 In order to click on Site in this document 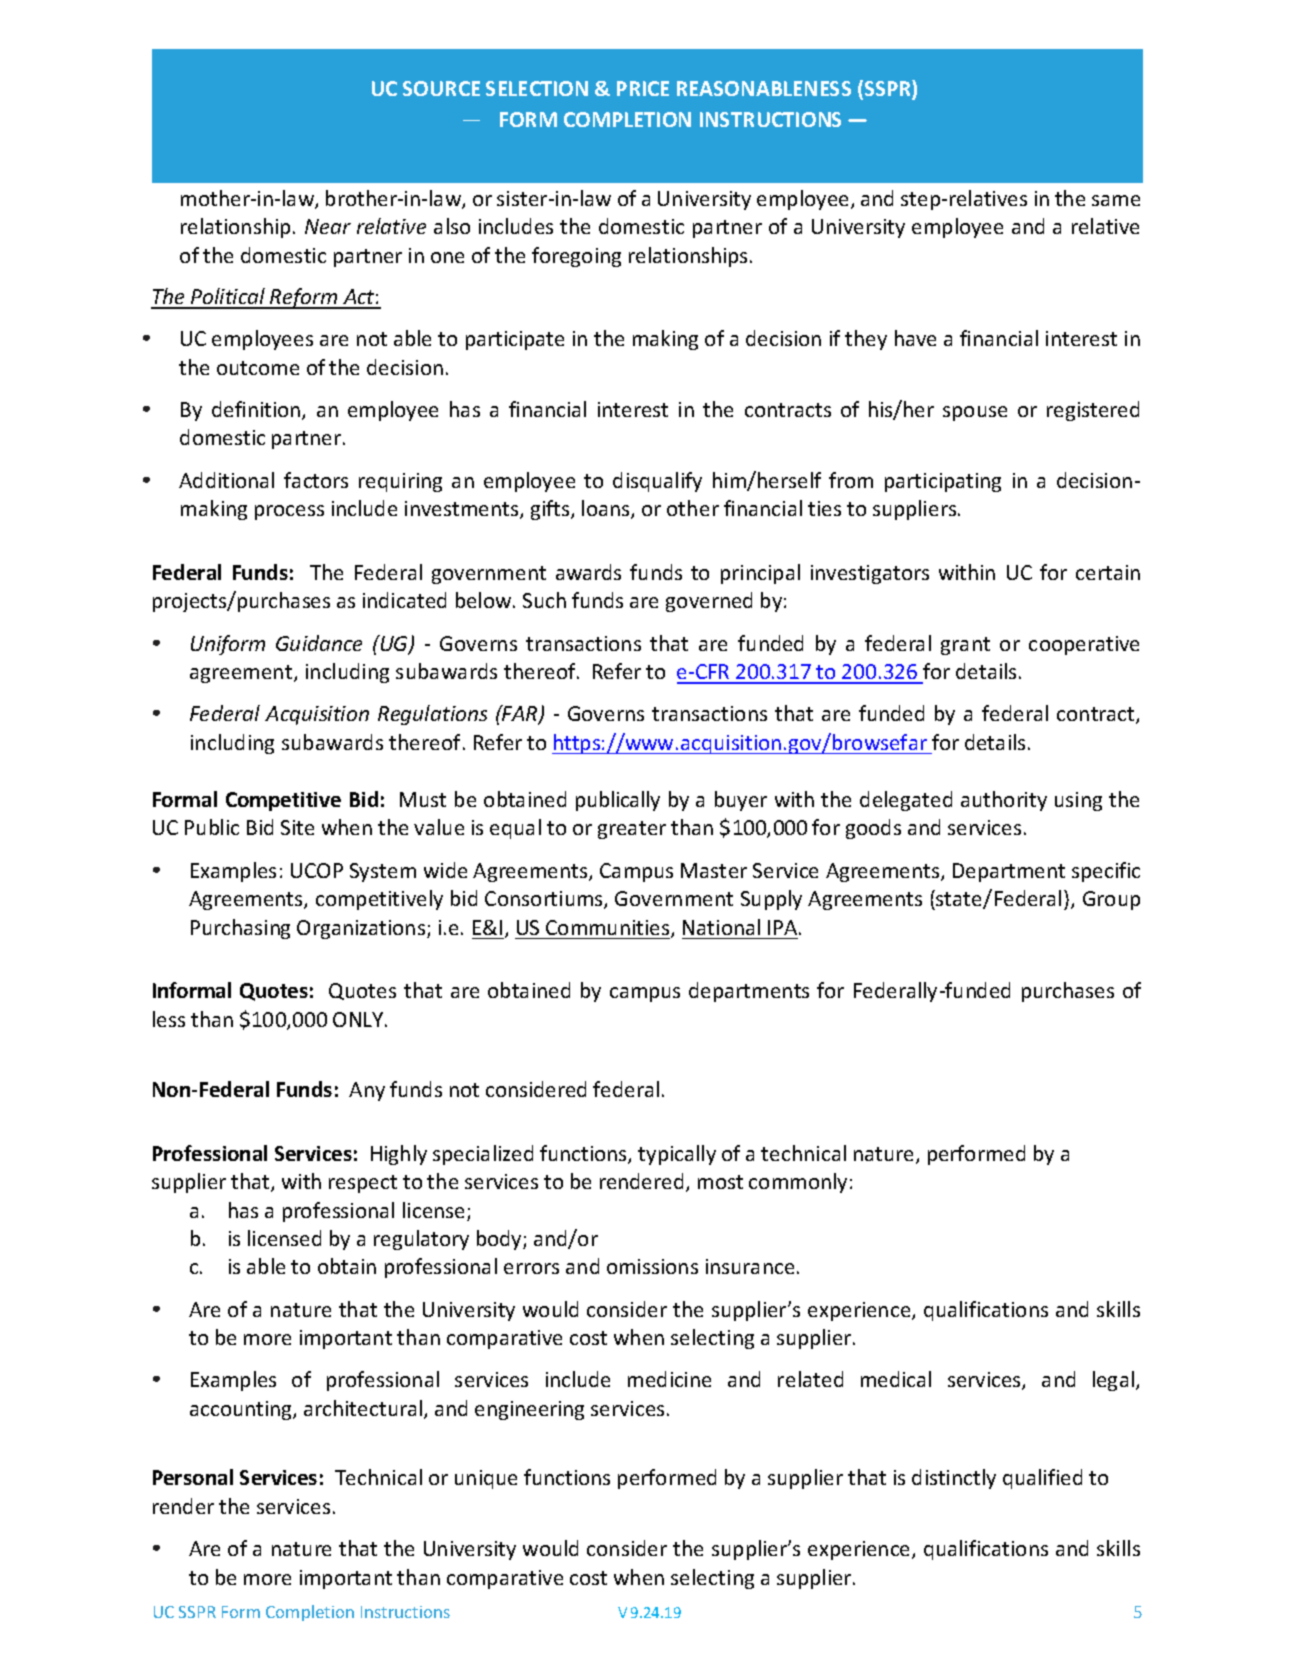, I will do `click(297, 827)`.
